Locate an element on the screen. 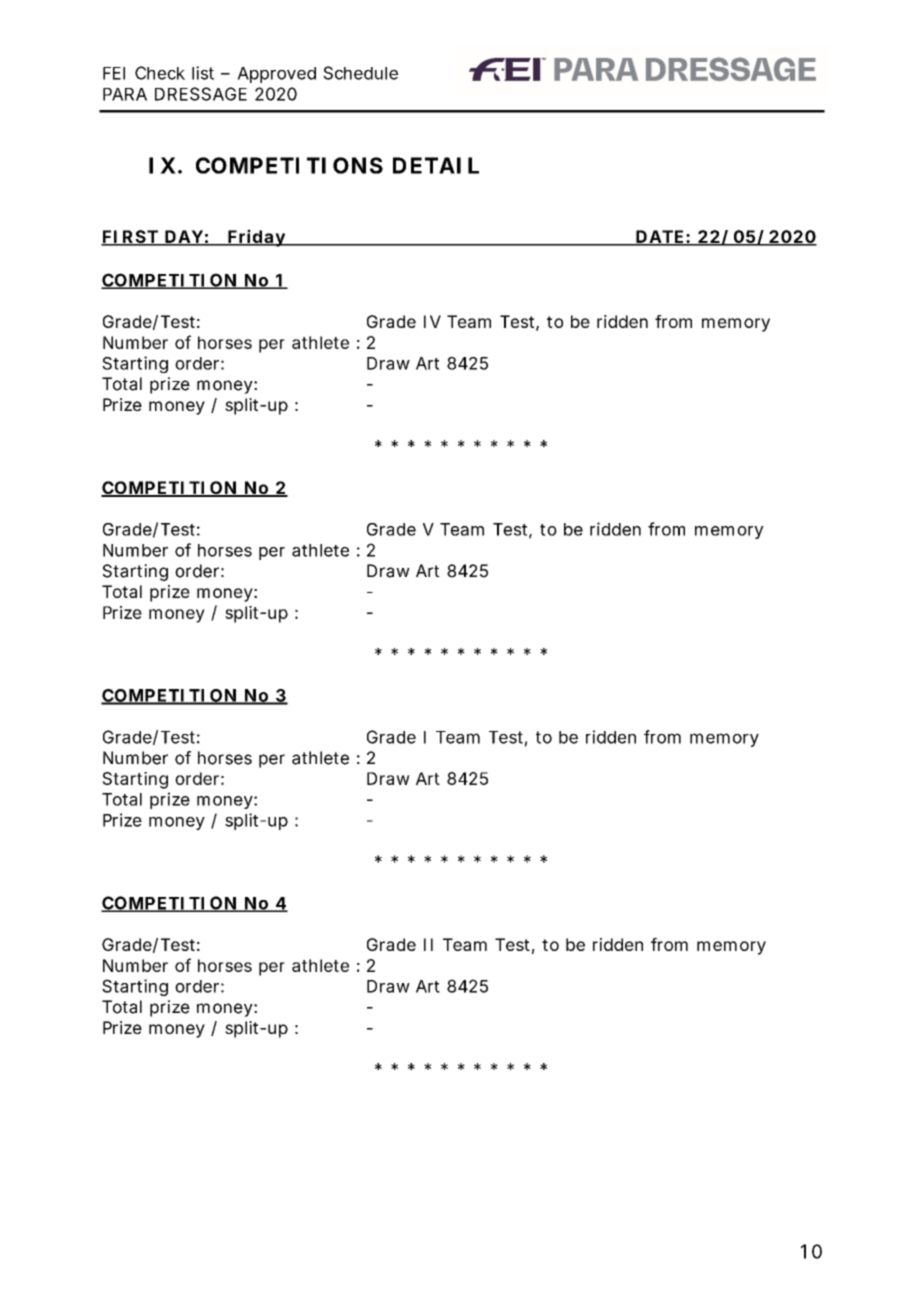 The width and height of the screenshot is (924, 1308). Check is located at coordinates (160, 73).
